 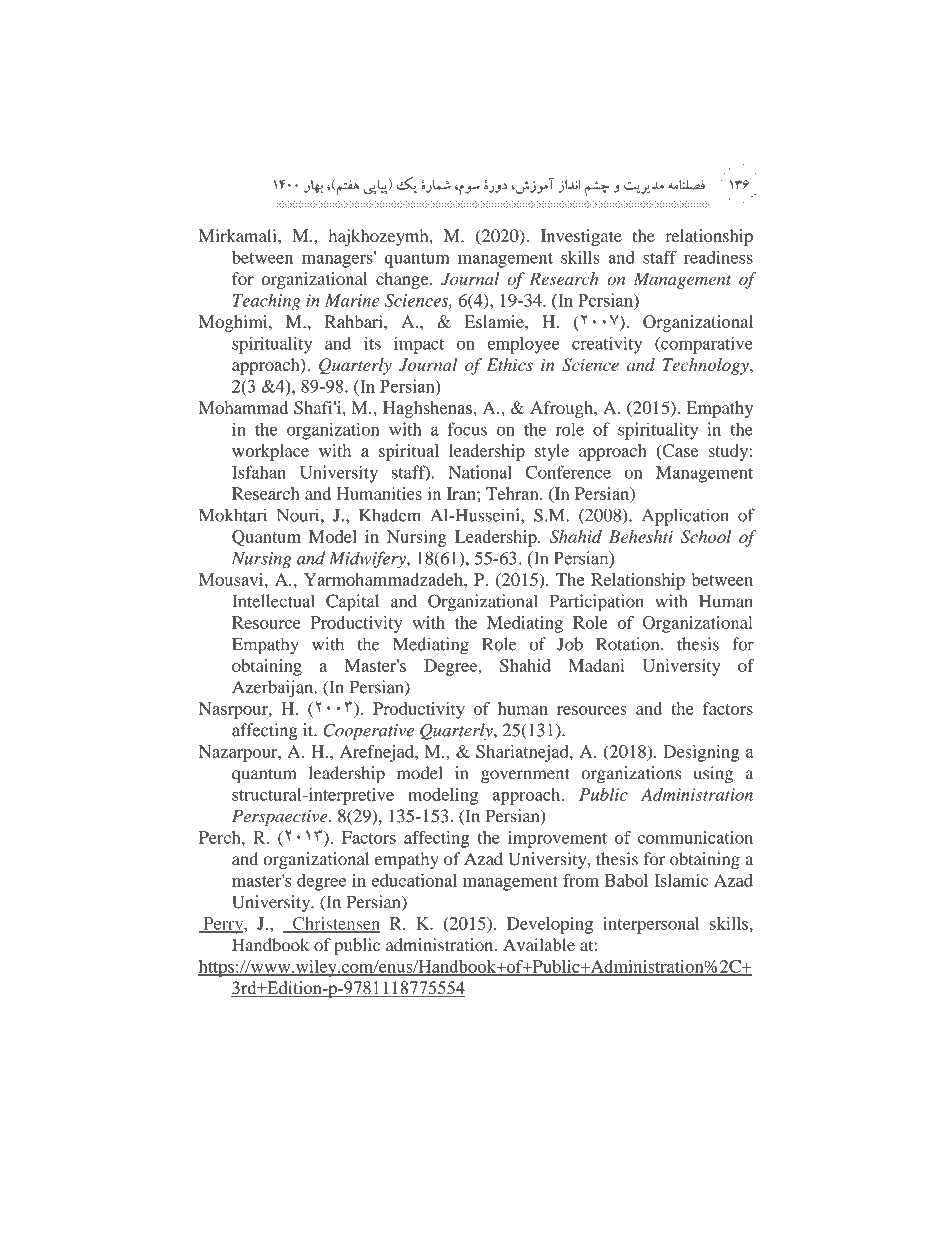 What do you see at coordinates (467, 429) in the page?
I see `focus` at bounding box center [467, 429].
